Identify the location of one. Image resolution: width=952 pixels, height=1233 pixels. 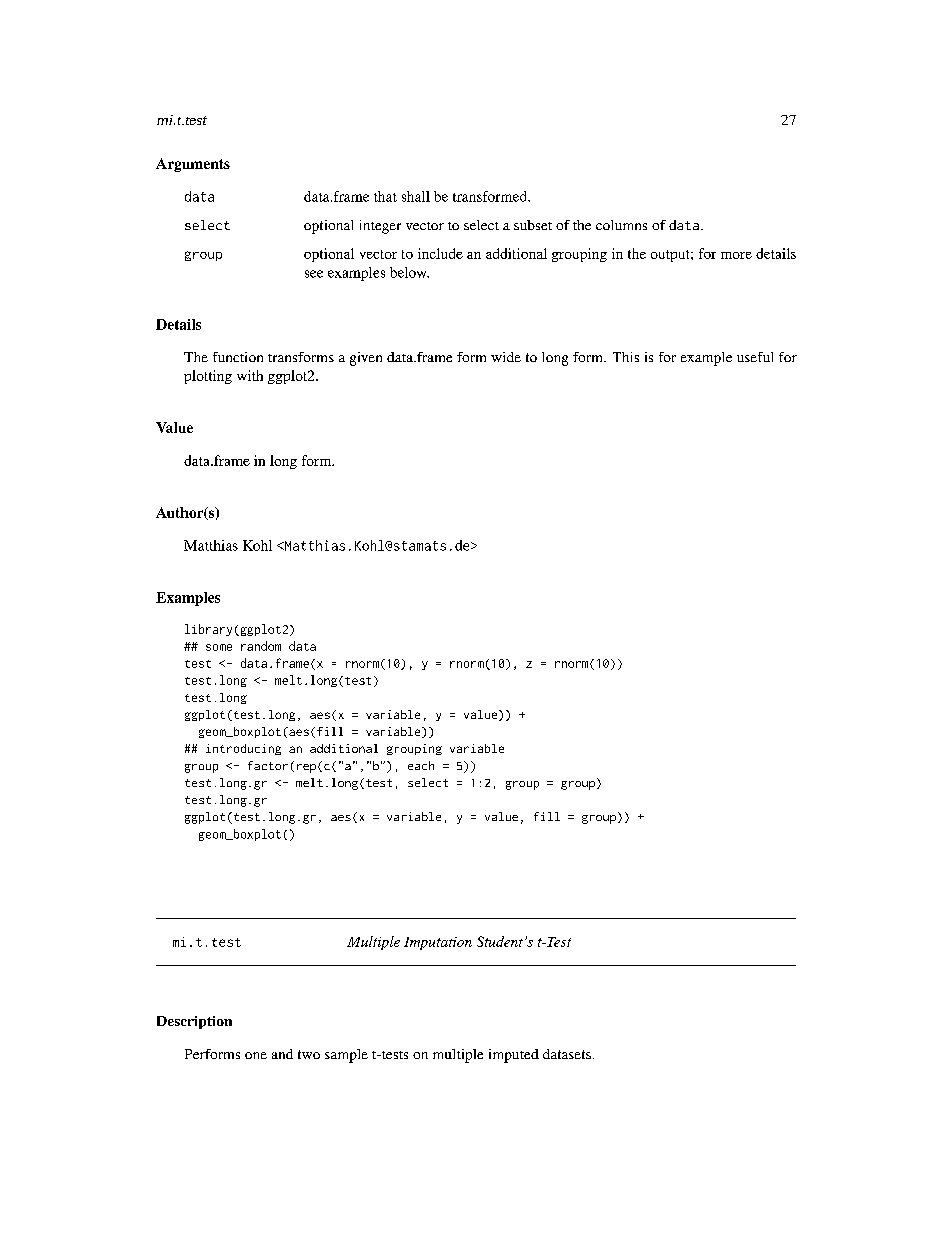
(256, 1055).
